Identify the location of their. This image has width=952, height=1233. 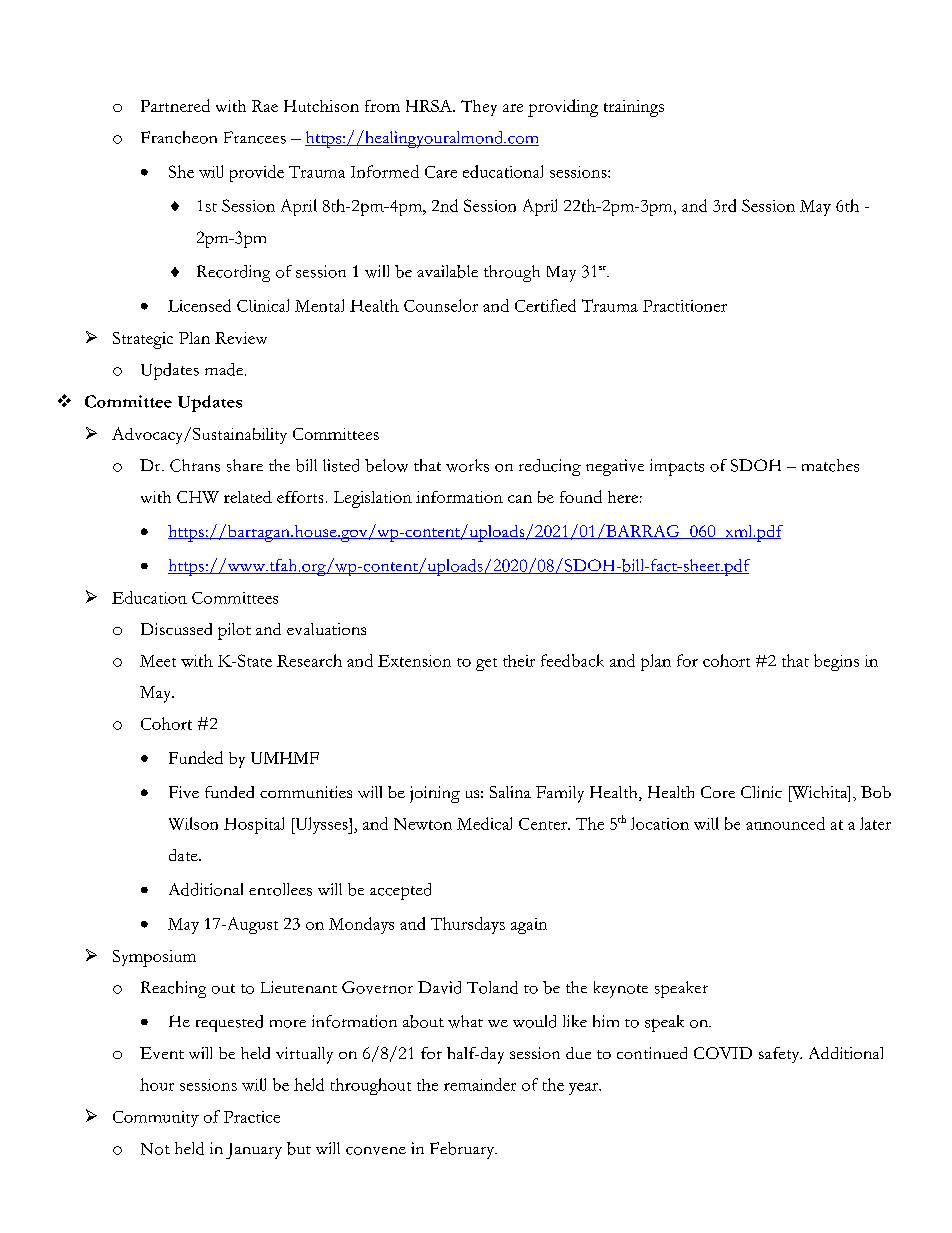
(519, 661).
